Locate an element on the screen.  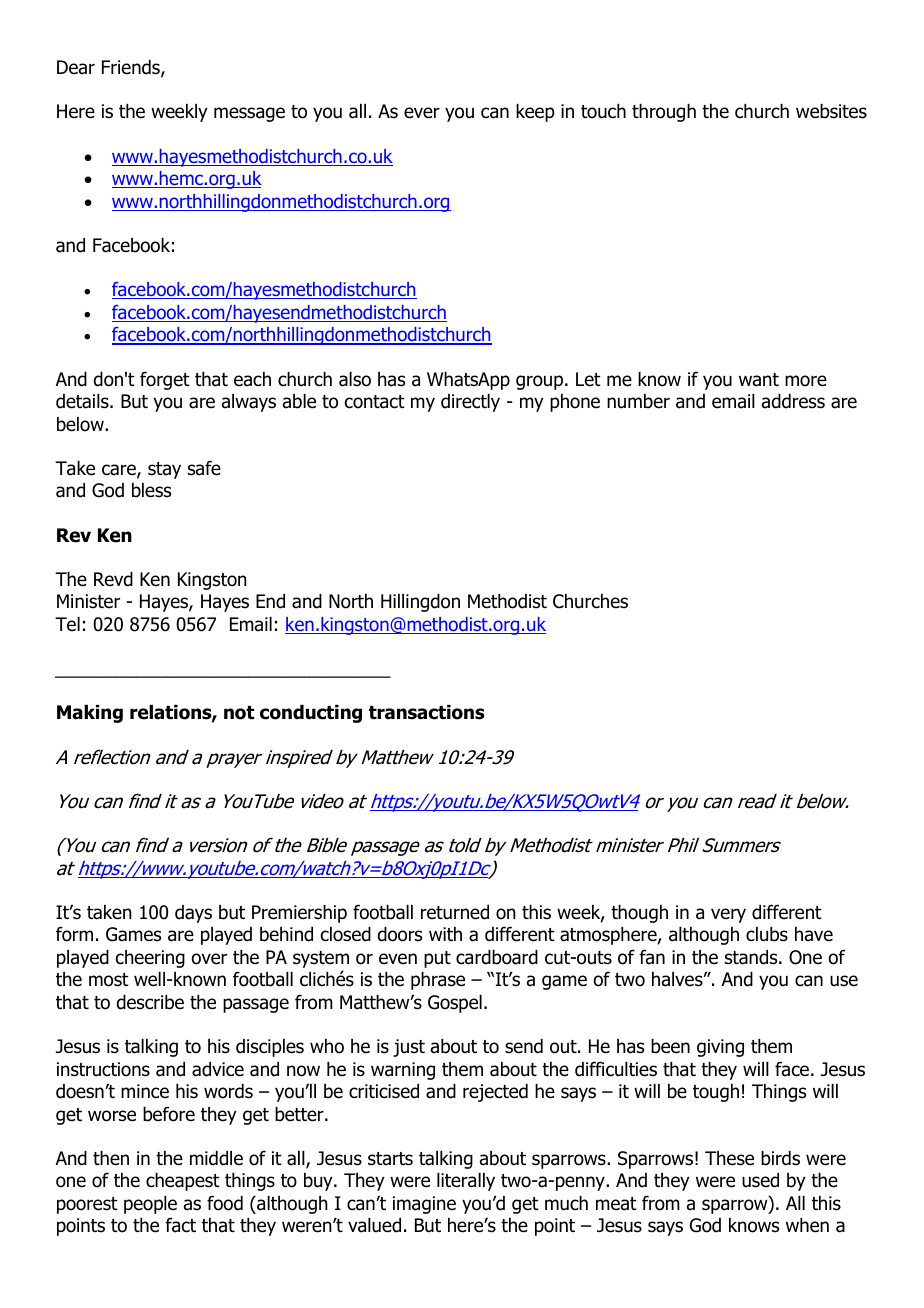
forget is located at coordinates (165, 380).
